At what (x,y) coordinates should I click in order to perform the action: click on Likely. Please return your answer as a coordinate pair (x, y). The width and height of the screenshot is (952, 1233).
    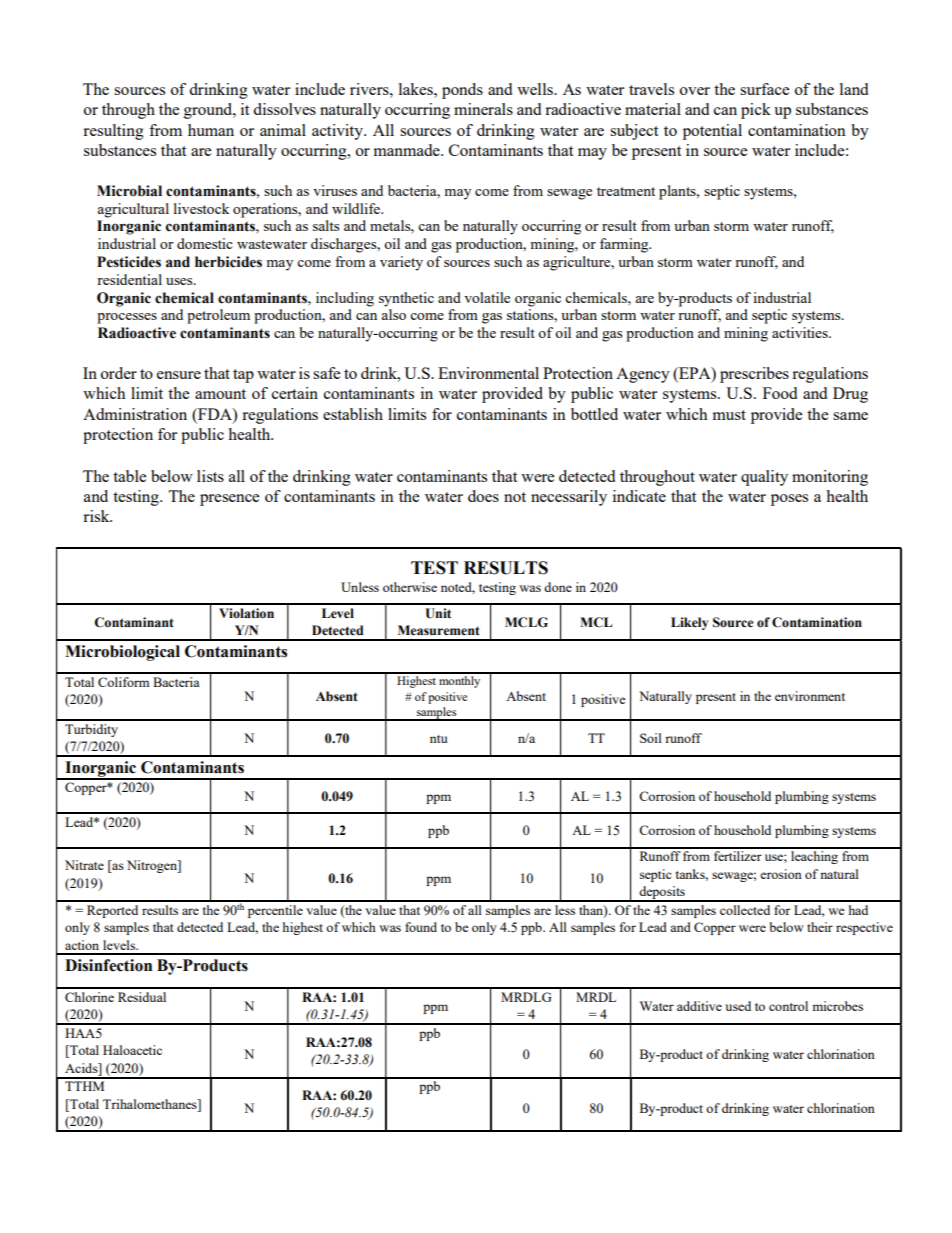
    Looking at the image, I should click on (689, 623).
